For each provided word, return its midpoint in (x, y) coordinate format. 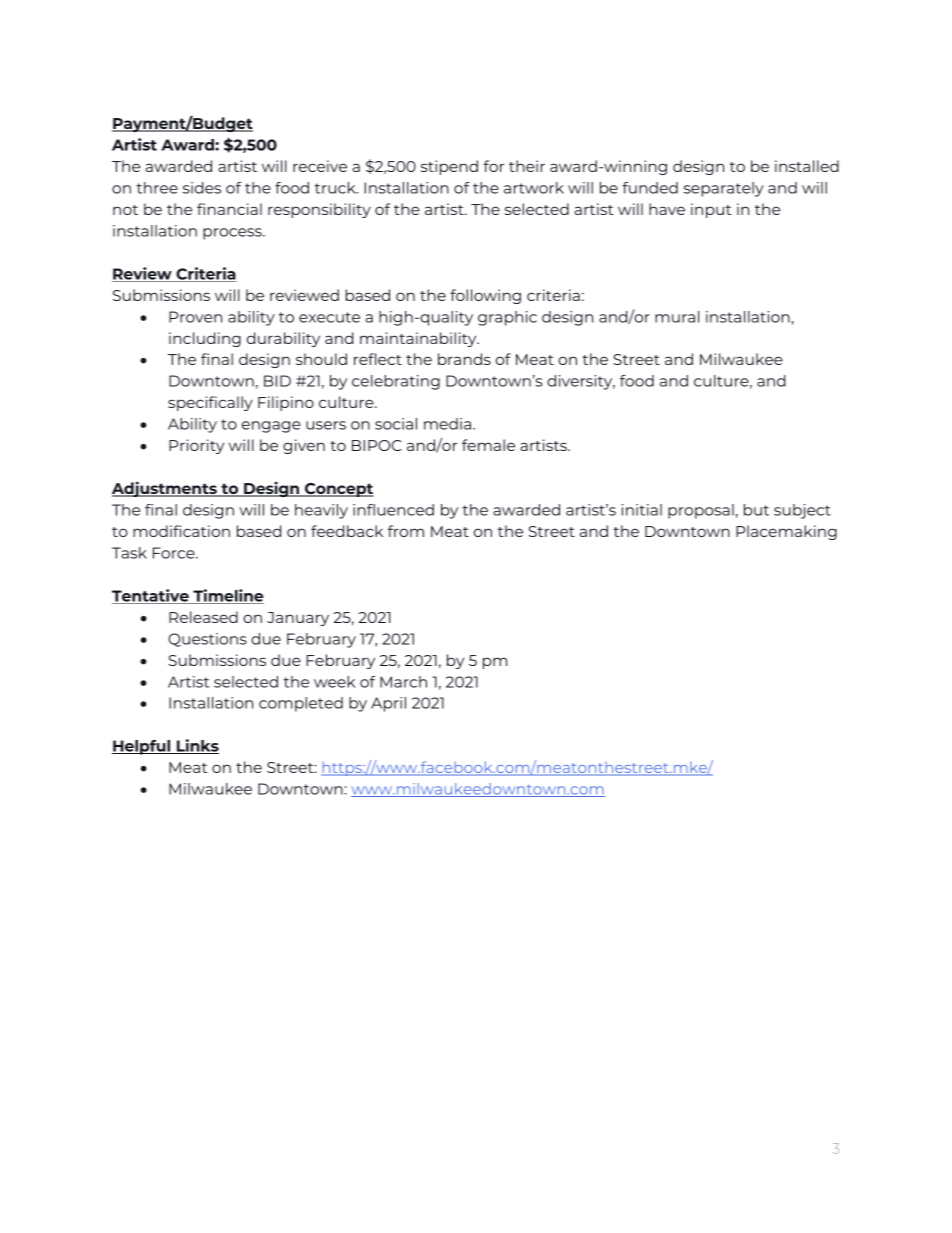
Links (196, 746)
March (403, 682)
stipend (449, 167)
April (388, 704)
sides (202, 188)
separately (724, 189)
